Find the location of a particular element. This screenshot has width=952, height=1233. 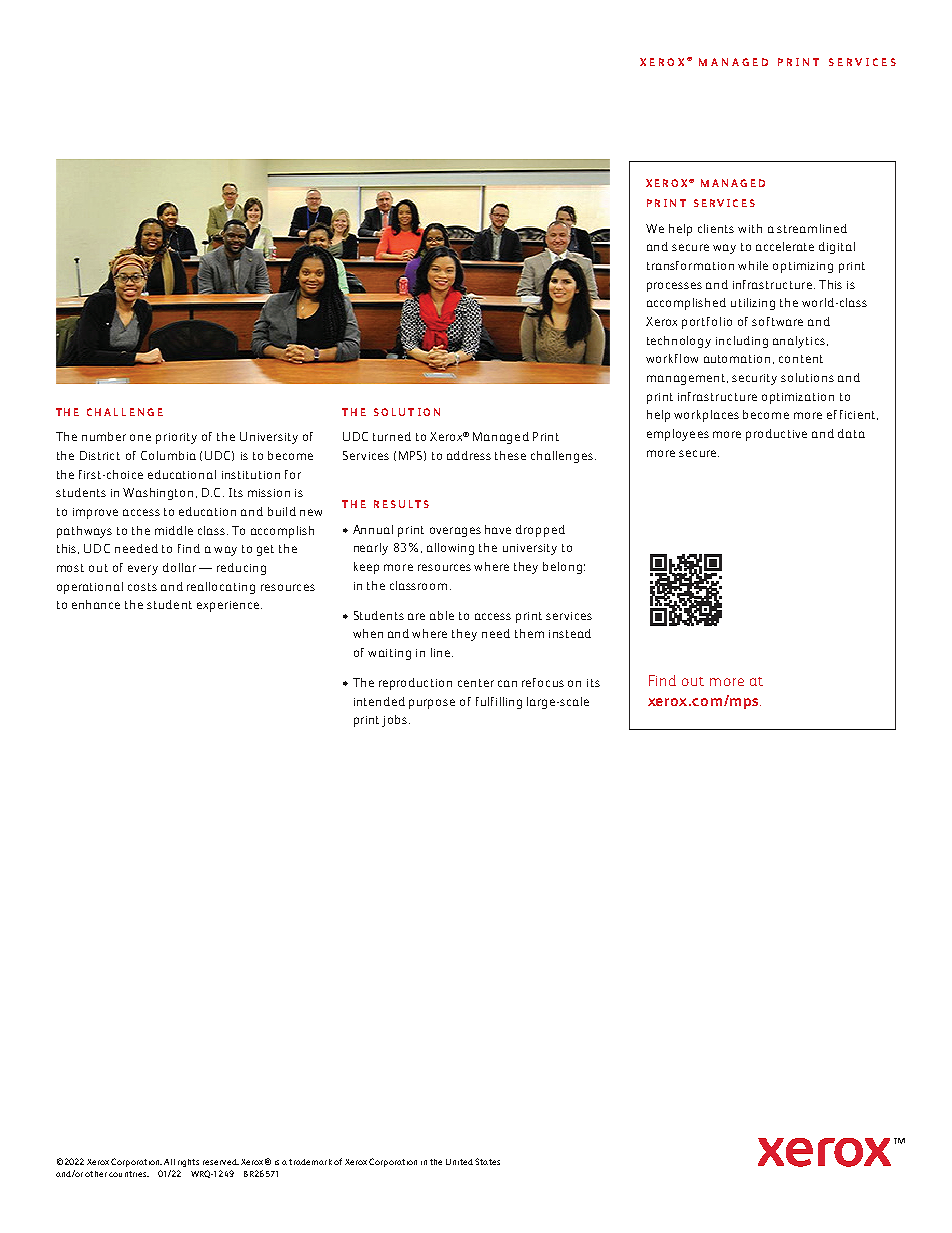

jobs is located at coordinates (396, 721).
